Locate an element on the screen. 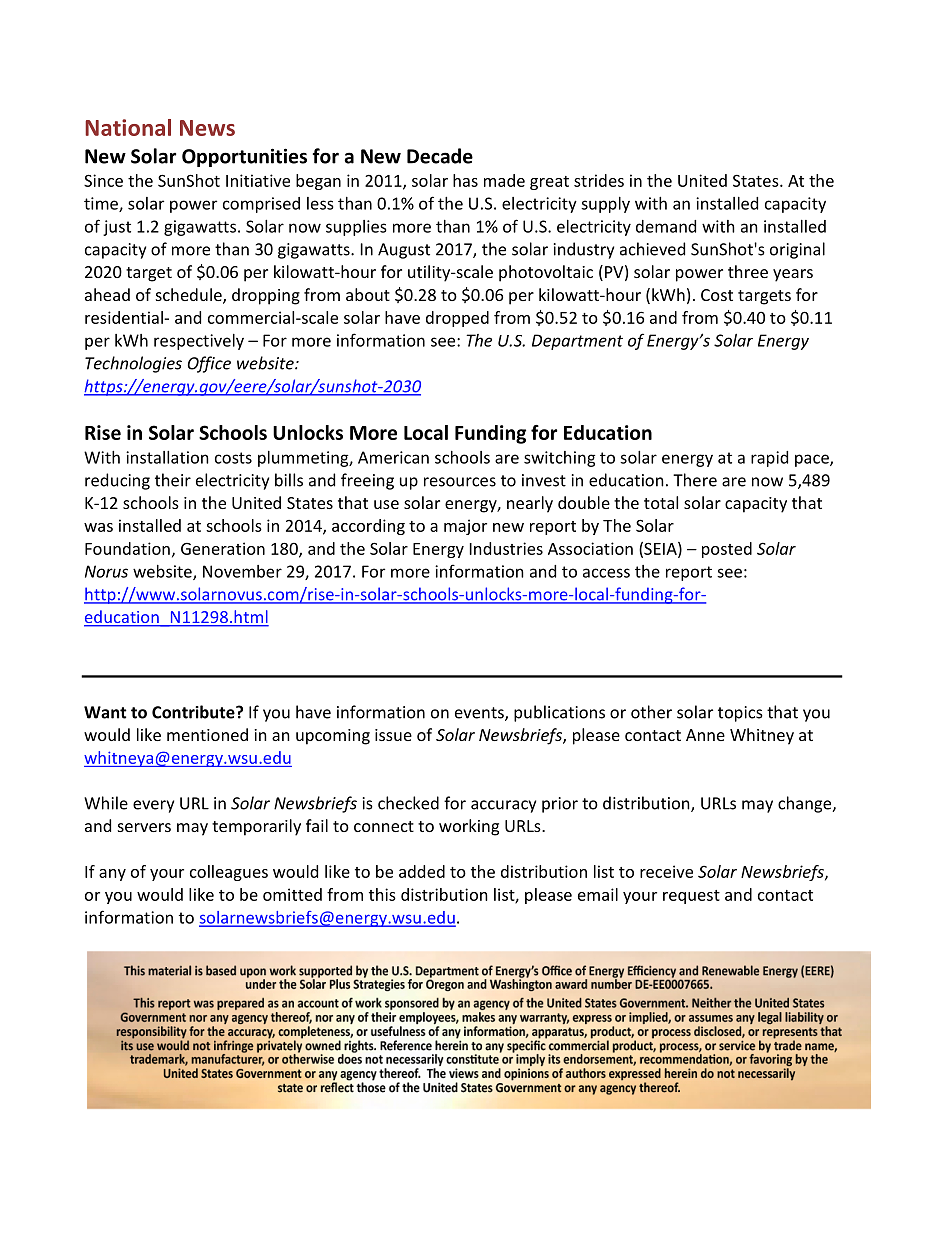  major is located at coordinates (465, 527).
